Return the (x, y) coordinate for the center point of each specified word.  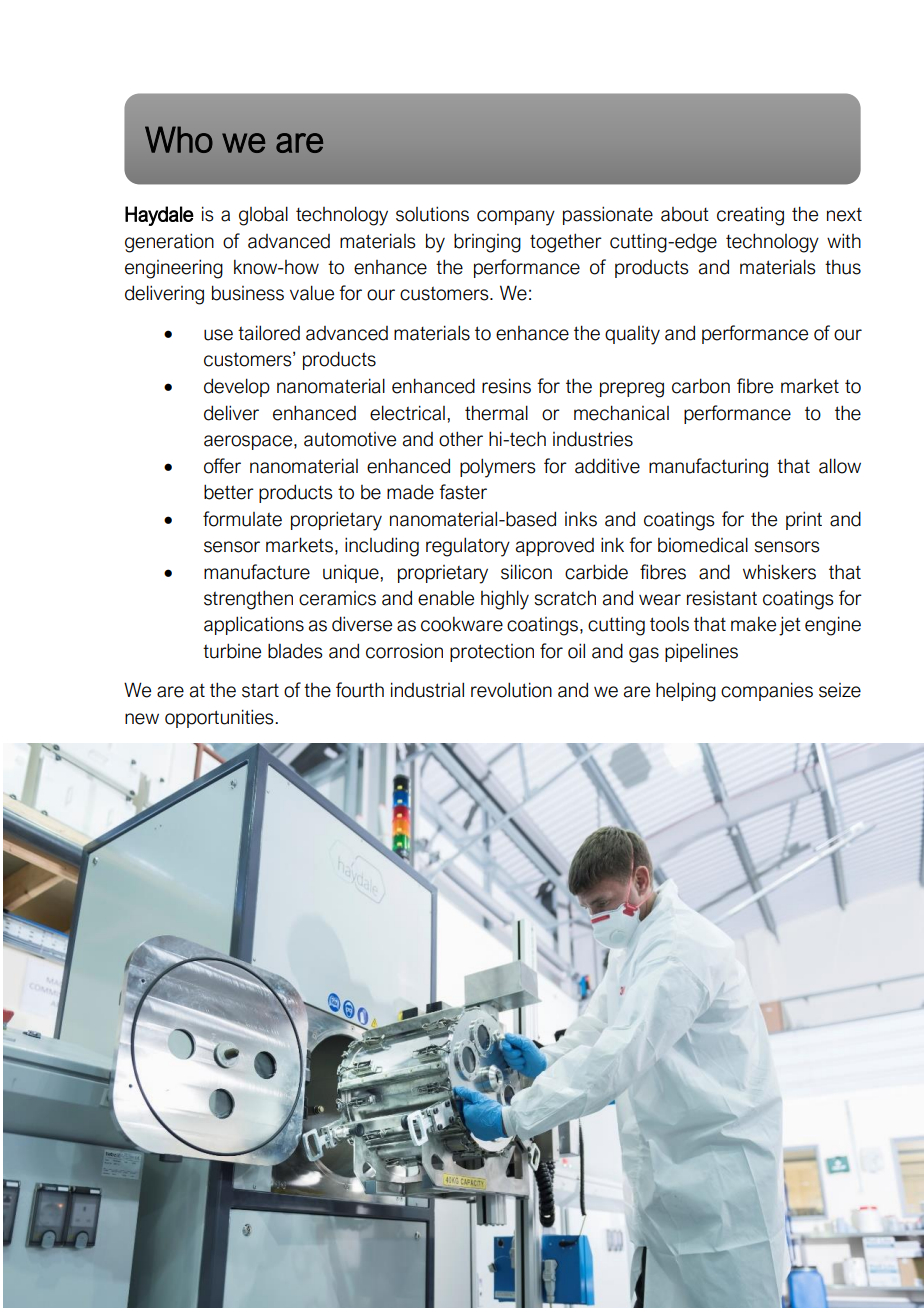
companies (767, 691)
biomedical (703, 545)
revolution (511, 690)
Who (179, 139)
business (248, 293)
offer (222, 466)
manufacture (257, 572)
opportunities (220, 718)
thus (843, 267)
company (516, 218)
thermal (496, 413)
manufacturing (708, 468)
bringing (487, 243)
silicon (526, 572)
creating (750, 216)
